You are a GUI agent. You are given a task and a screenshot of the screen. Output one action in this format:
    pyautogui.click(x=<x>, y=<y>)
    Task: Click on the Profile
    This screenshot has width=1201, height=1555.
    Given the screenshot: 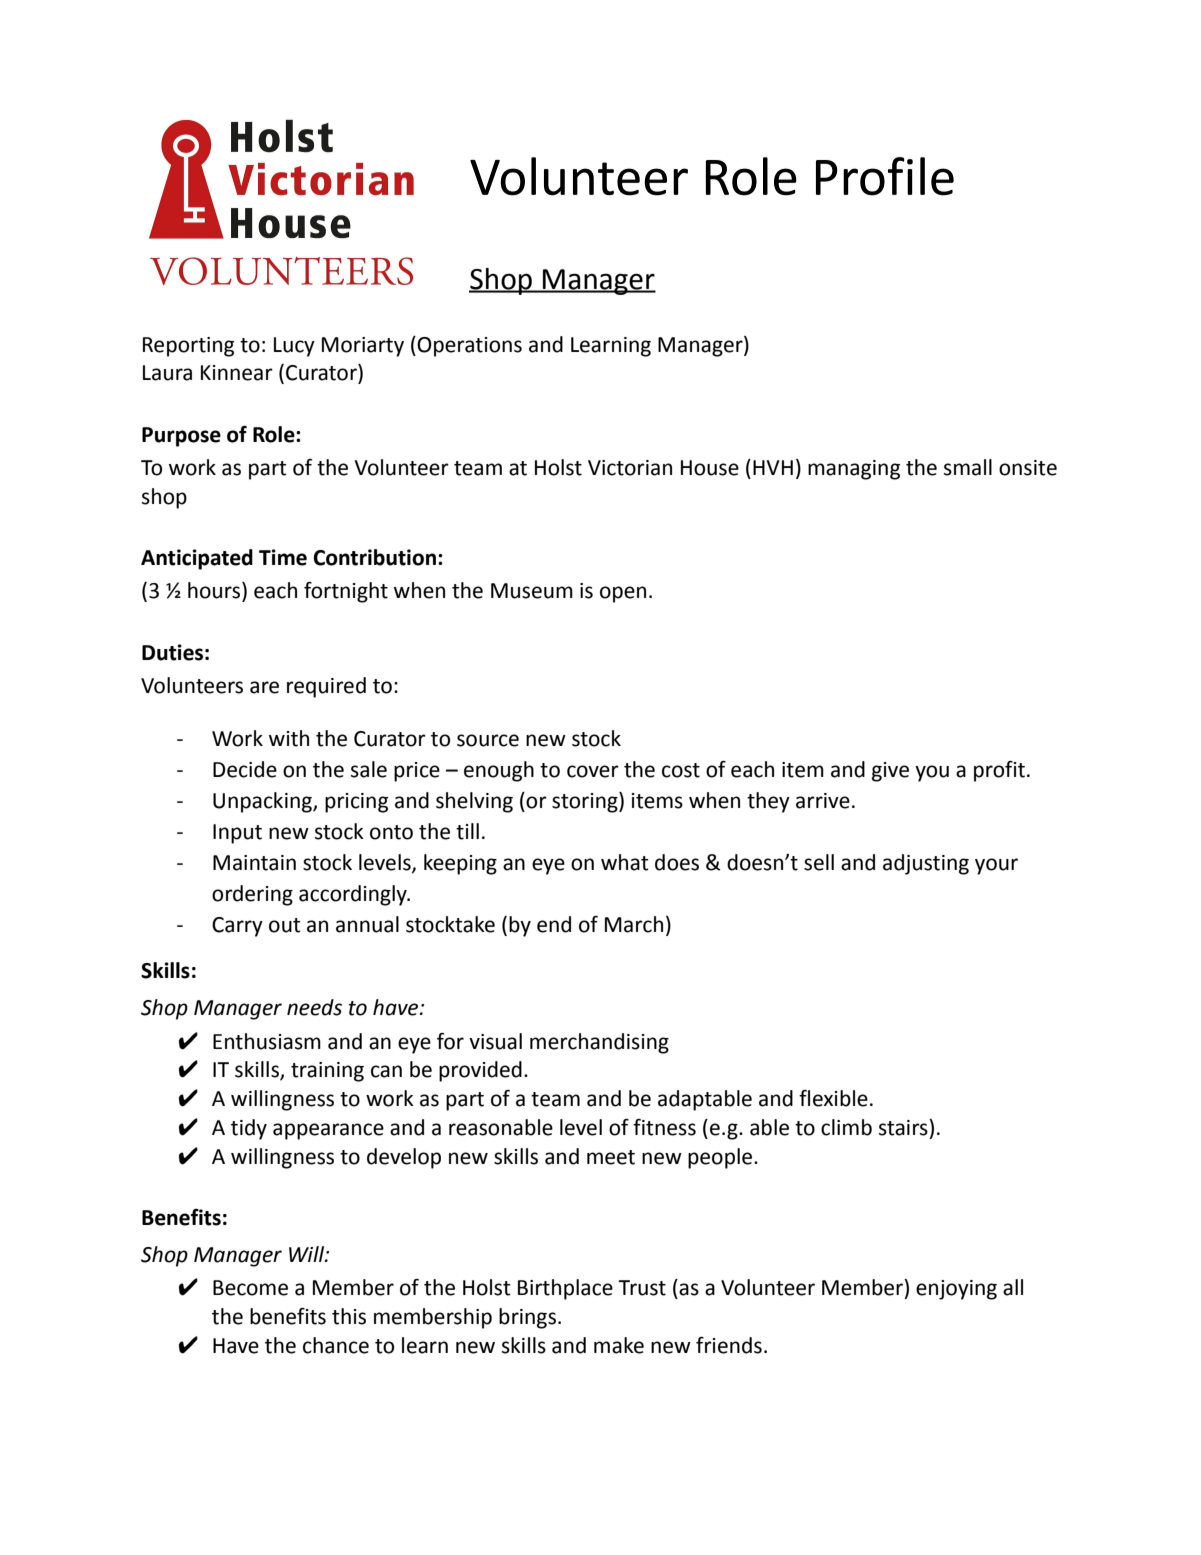 What is the action you would take?
    pyautogui.click(x=885, y=176)
